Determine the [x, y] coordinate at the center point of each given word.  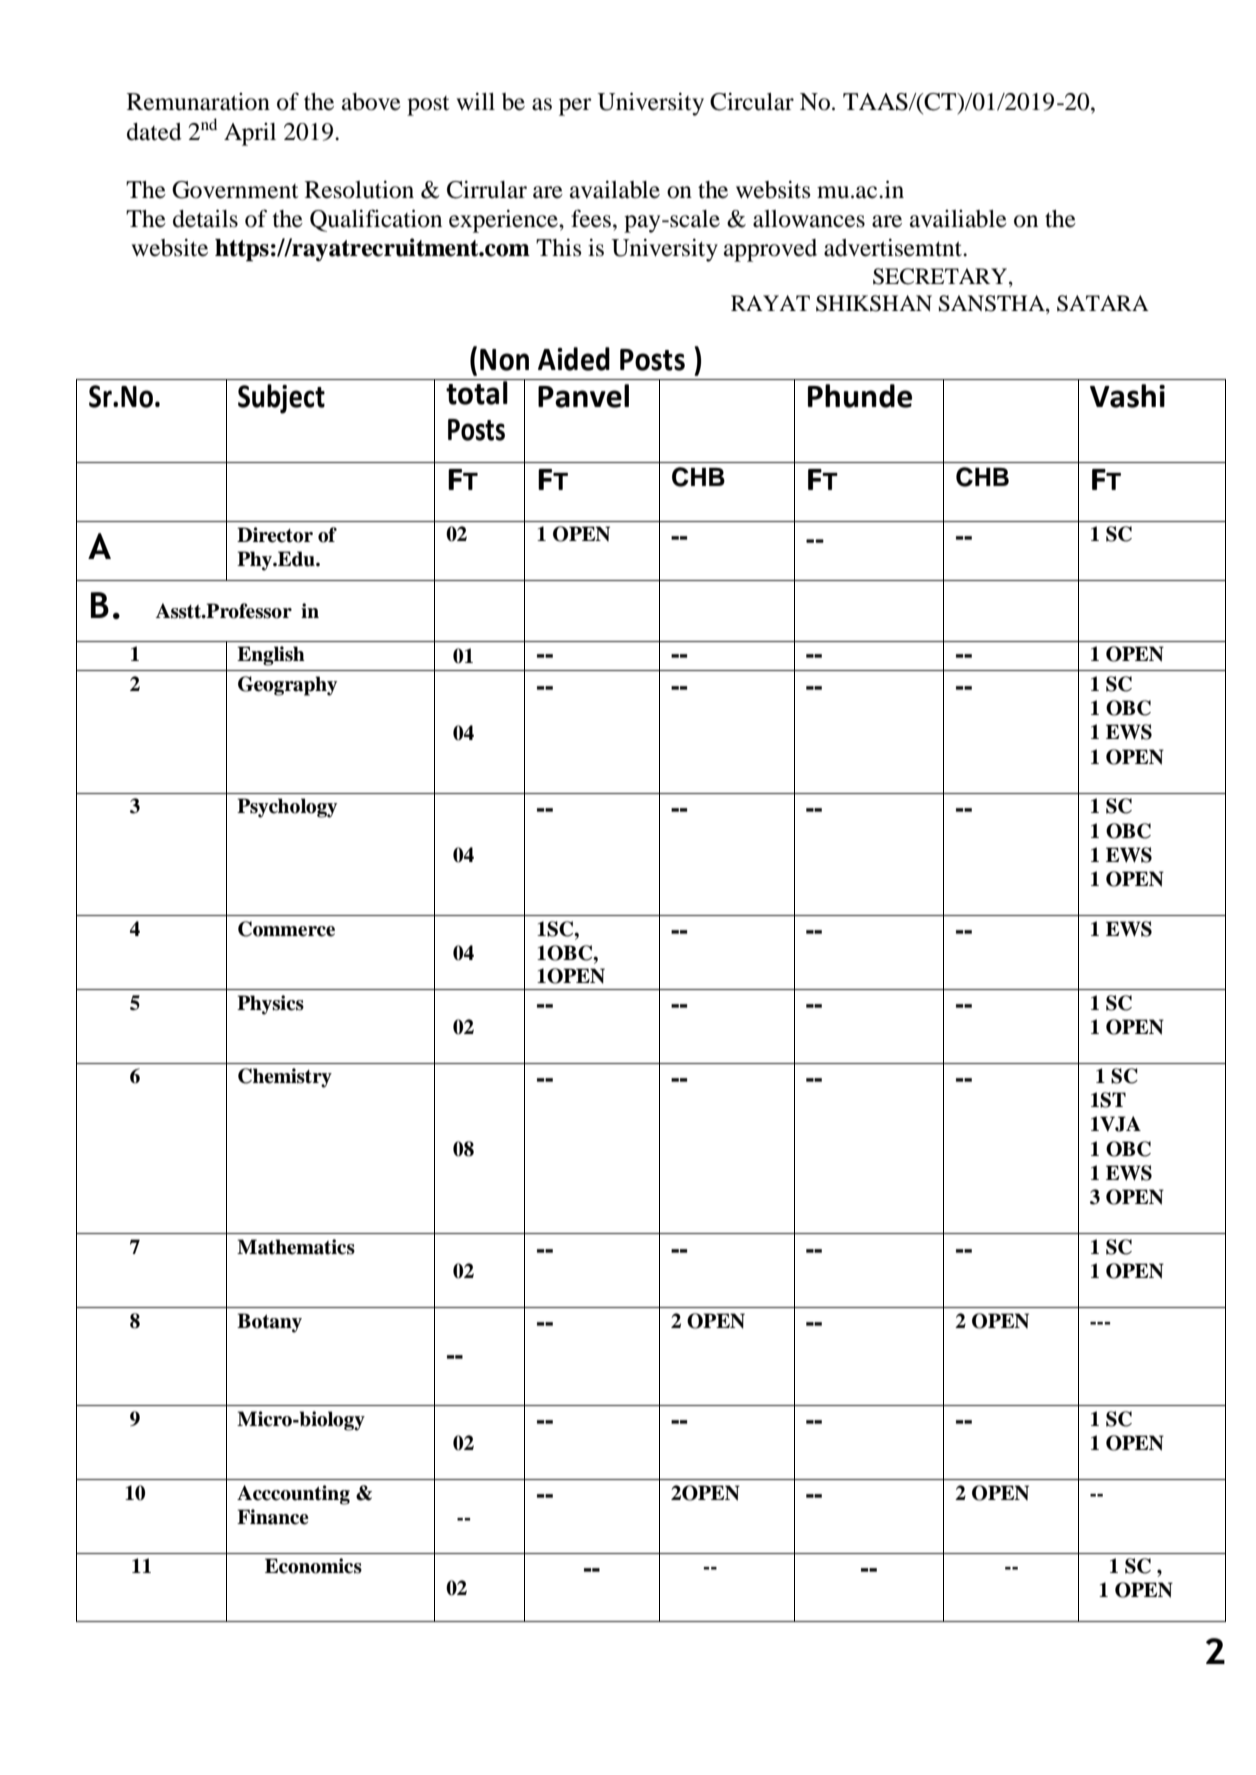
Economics [313, 1566]
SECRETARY [941, 277]
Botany [269, 1323]
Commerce [286, 929]
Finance [273, 1517]
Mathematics [296, 1247]
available [615, 189]
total [477, 392]
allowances [809, 219]
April [250, 134]
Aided [574, 359]
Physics [270, 1005]
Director [275, 535]
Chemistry [285, 1078]
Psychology [287, 808]
